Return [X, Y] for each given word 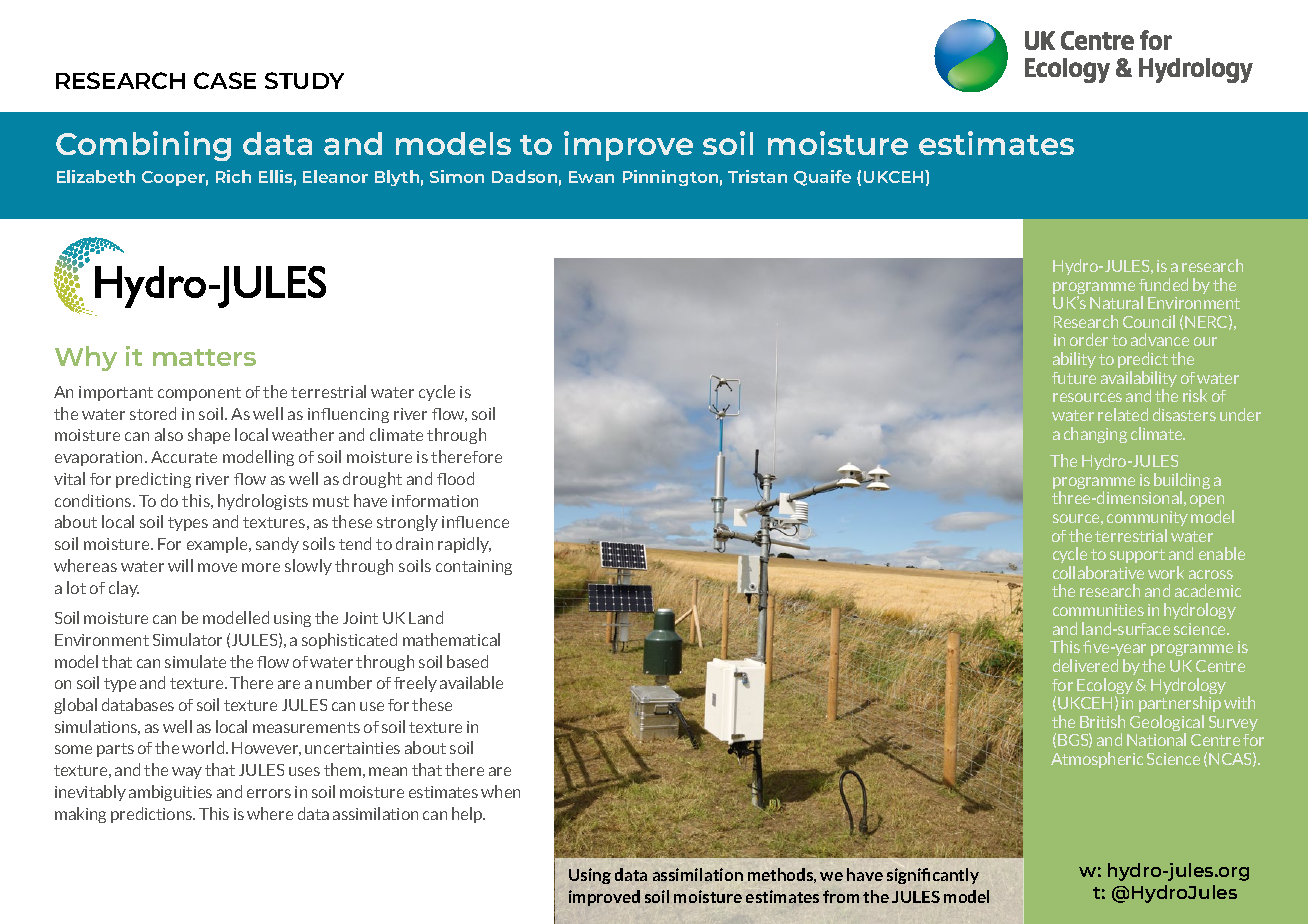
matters [204, 357]
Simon [457, 176]
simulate [195, 661]
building [1182, 482]
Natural [1116, 302]
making [80, 815]
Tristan [757, 176]
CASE [225, 80]
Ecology [1105, 687]
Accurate [184, 457]
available [471, 682]
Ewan [591, 177]
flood [455, 478]
